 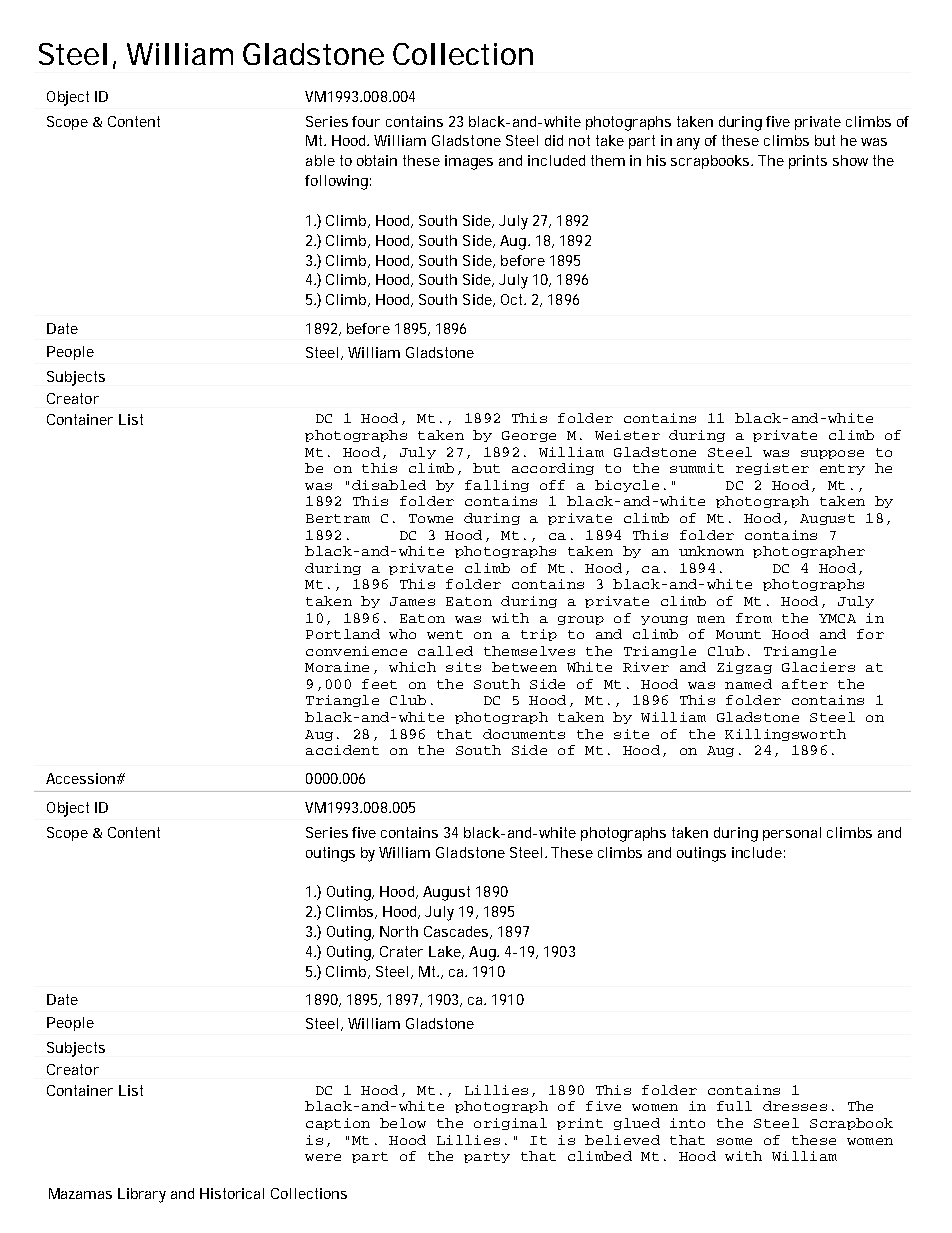 What do you see at coordinates (232, 1193) in the screenshot?
I see `Historical` at bounding box center [232, 1193].
